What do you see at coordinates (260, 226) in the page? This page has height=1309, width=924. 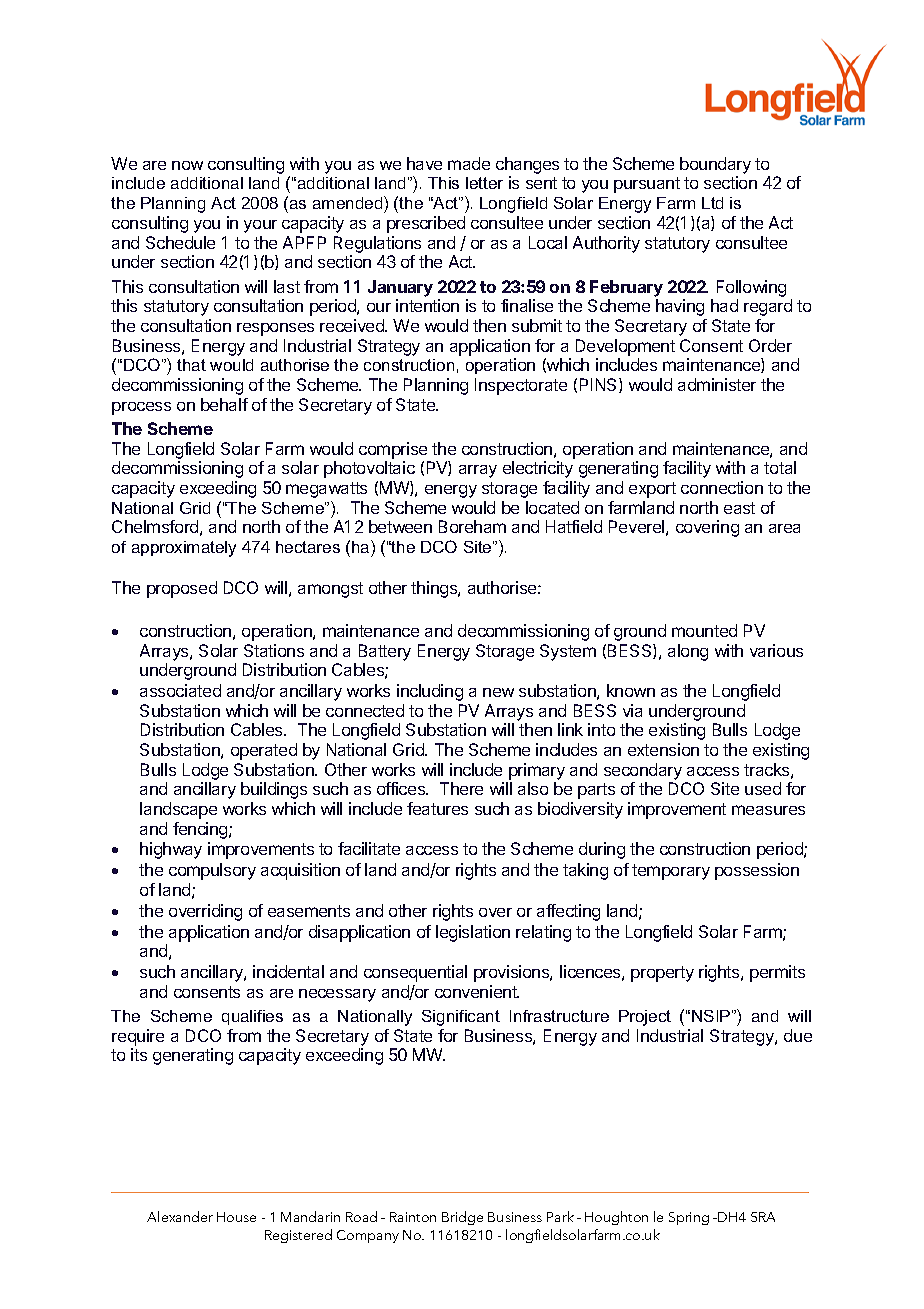 I see `your` at bounding box center [260, 226].
